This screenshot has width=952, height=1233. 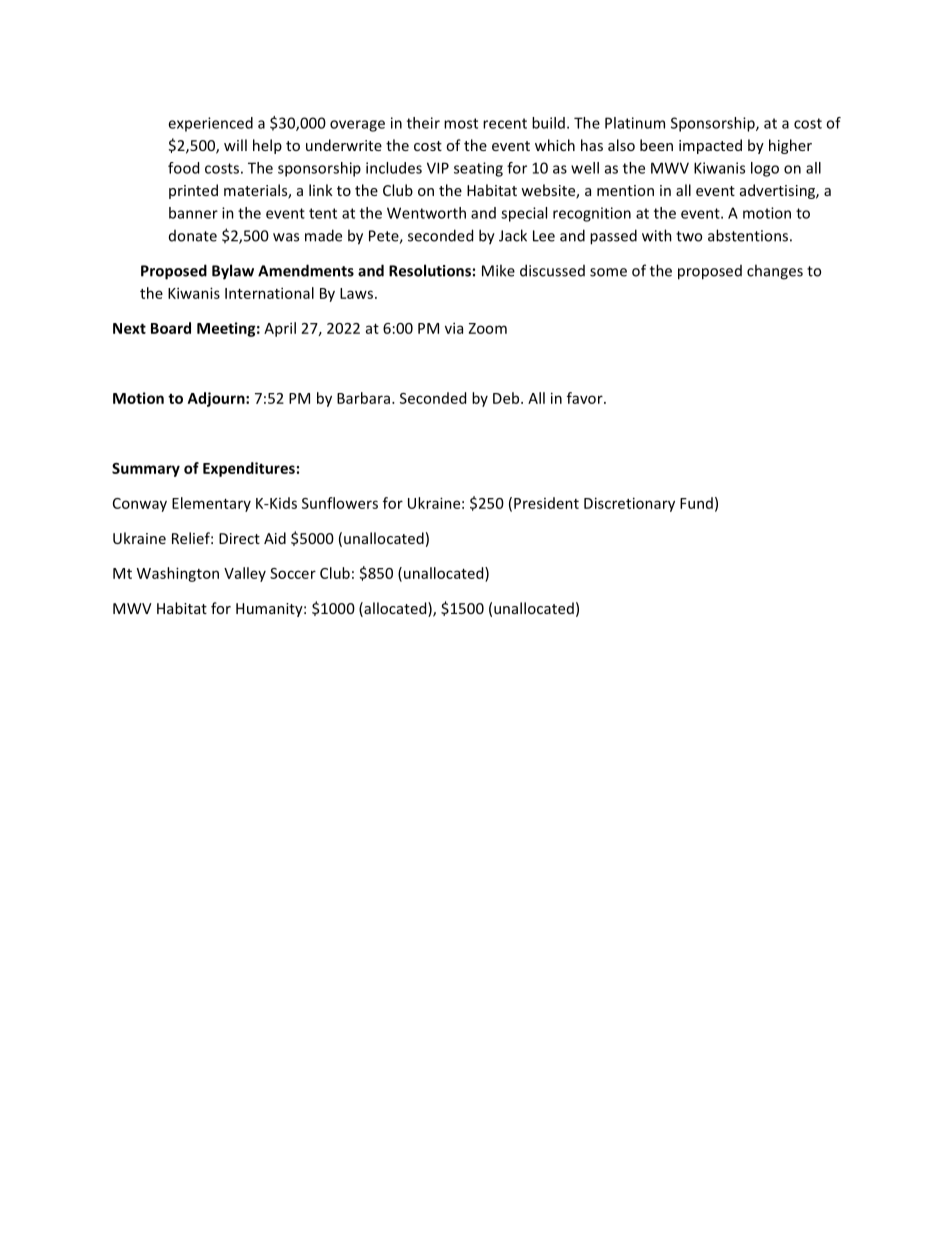 I want to click on Board, so click(x=171, y=328).
